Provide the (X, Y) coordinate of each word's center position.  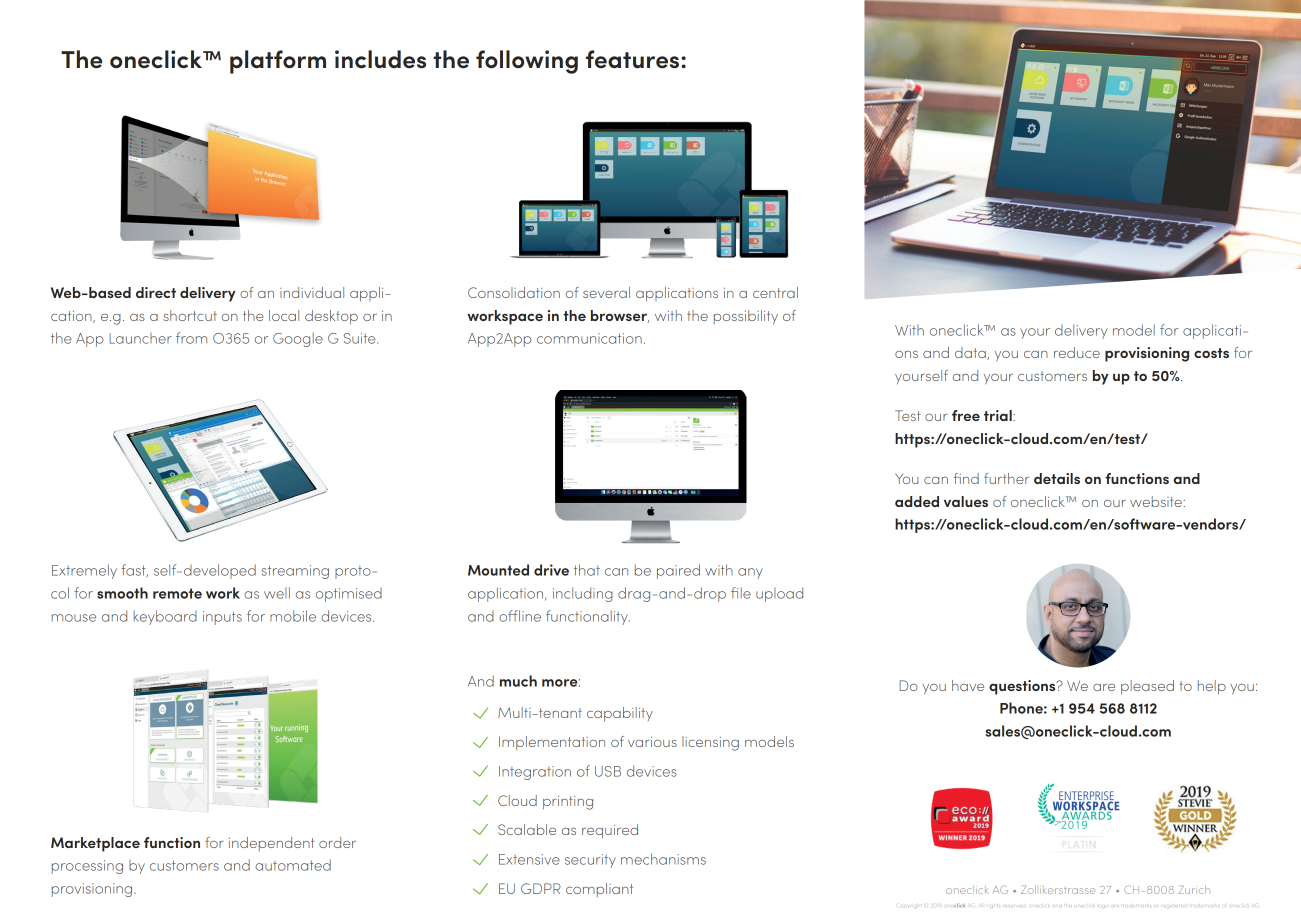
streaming (295, 572)
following (527, 62)
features (634, 59)
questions (1023, 687)
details (1057, 478)
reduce (1077, 352)
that (587, 570)
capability (620, 714)
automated (293, 865)
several (606, 292)
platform (278, 62)
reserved (1014, 905)
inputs (222, 618)
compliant (599, 890)
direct (156, 292)
